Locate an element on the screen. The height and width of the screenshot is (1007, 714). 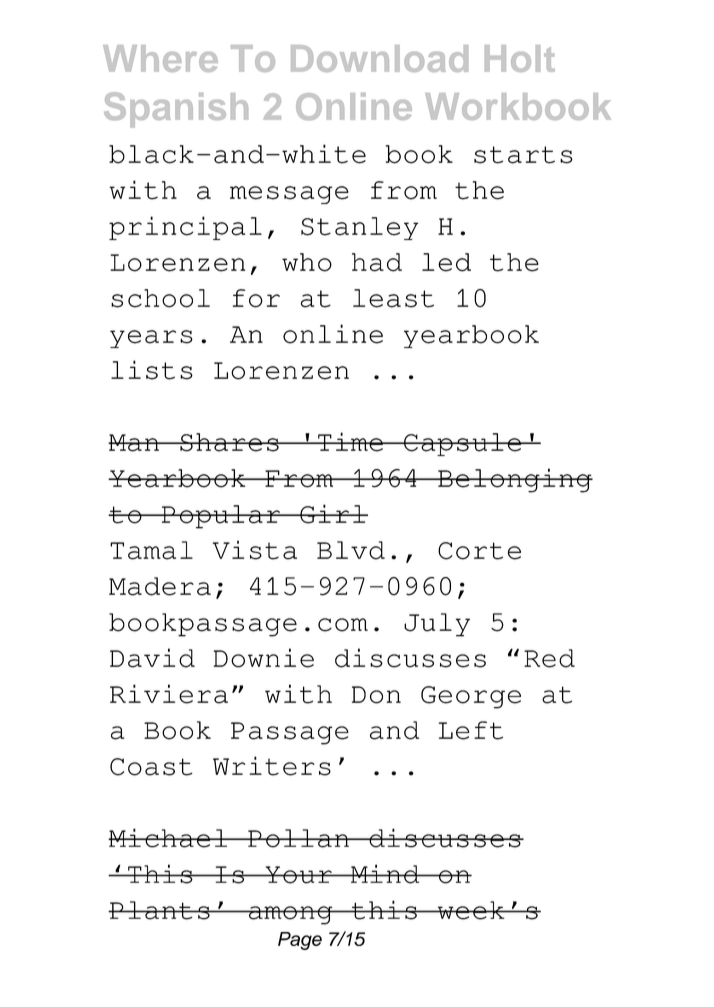
Don is located at coordinates (376, 695).
